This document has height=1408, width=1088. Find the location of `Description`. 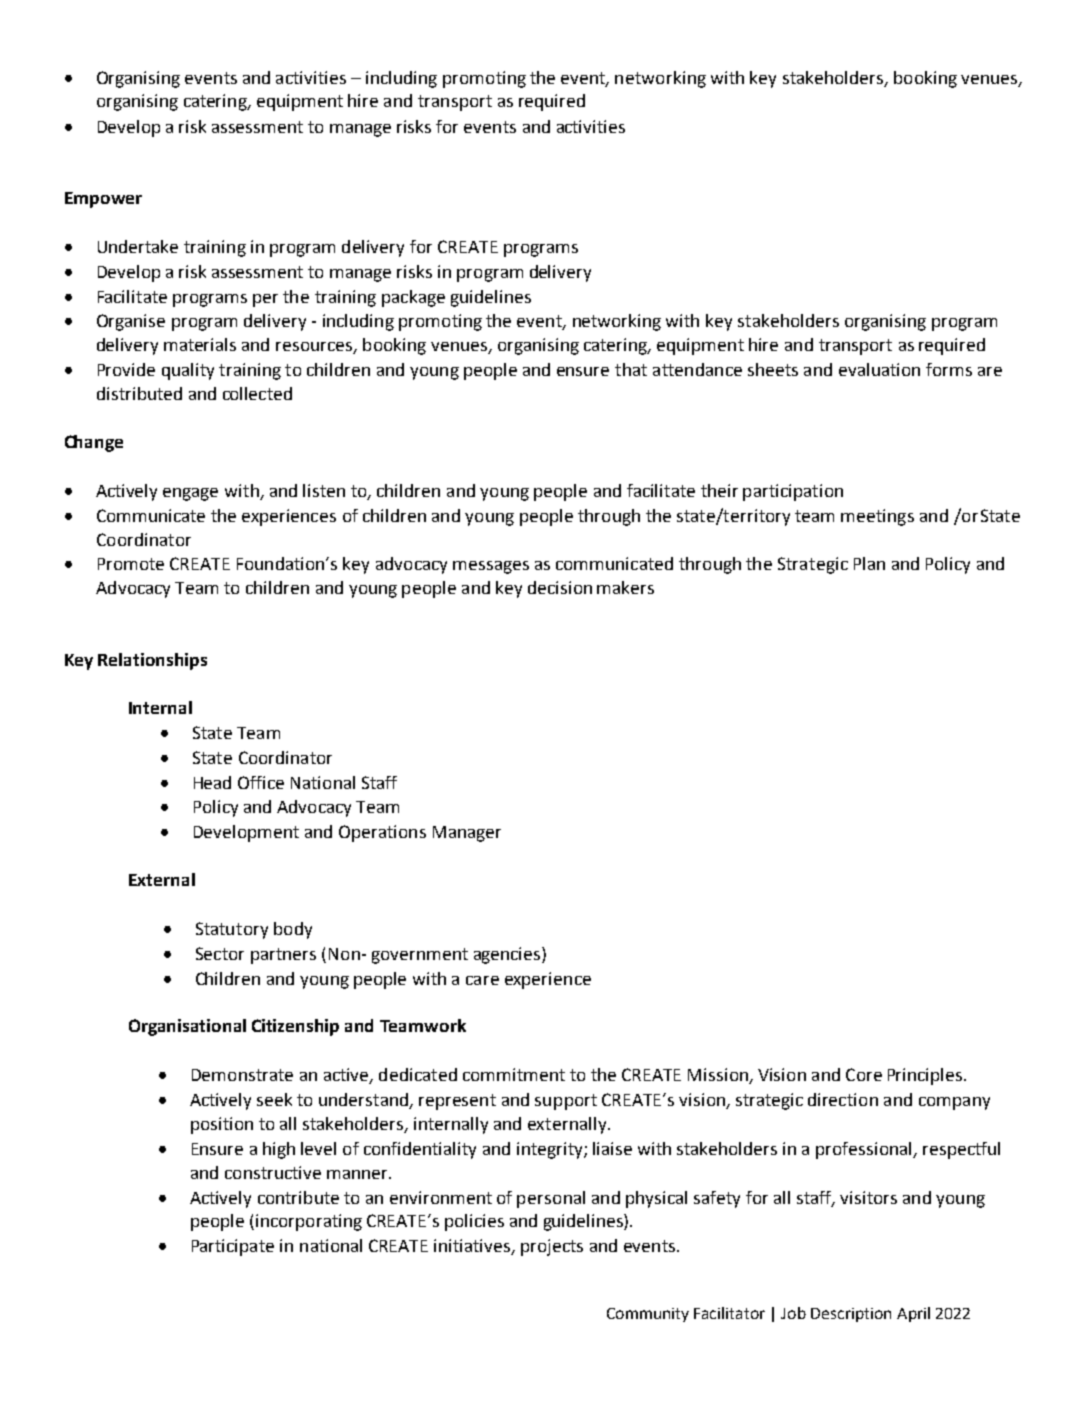

Description is located at coordinates (851, 1315).
